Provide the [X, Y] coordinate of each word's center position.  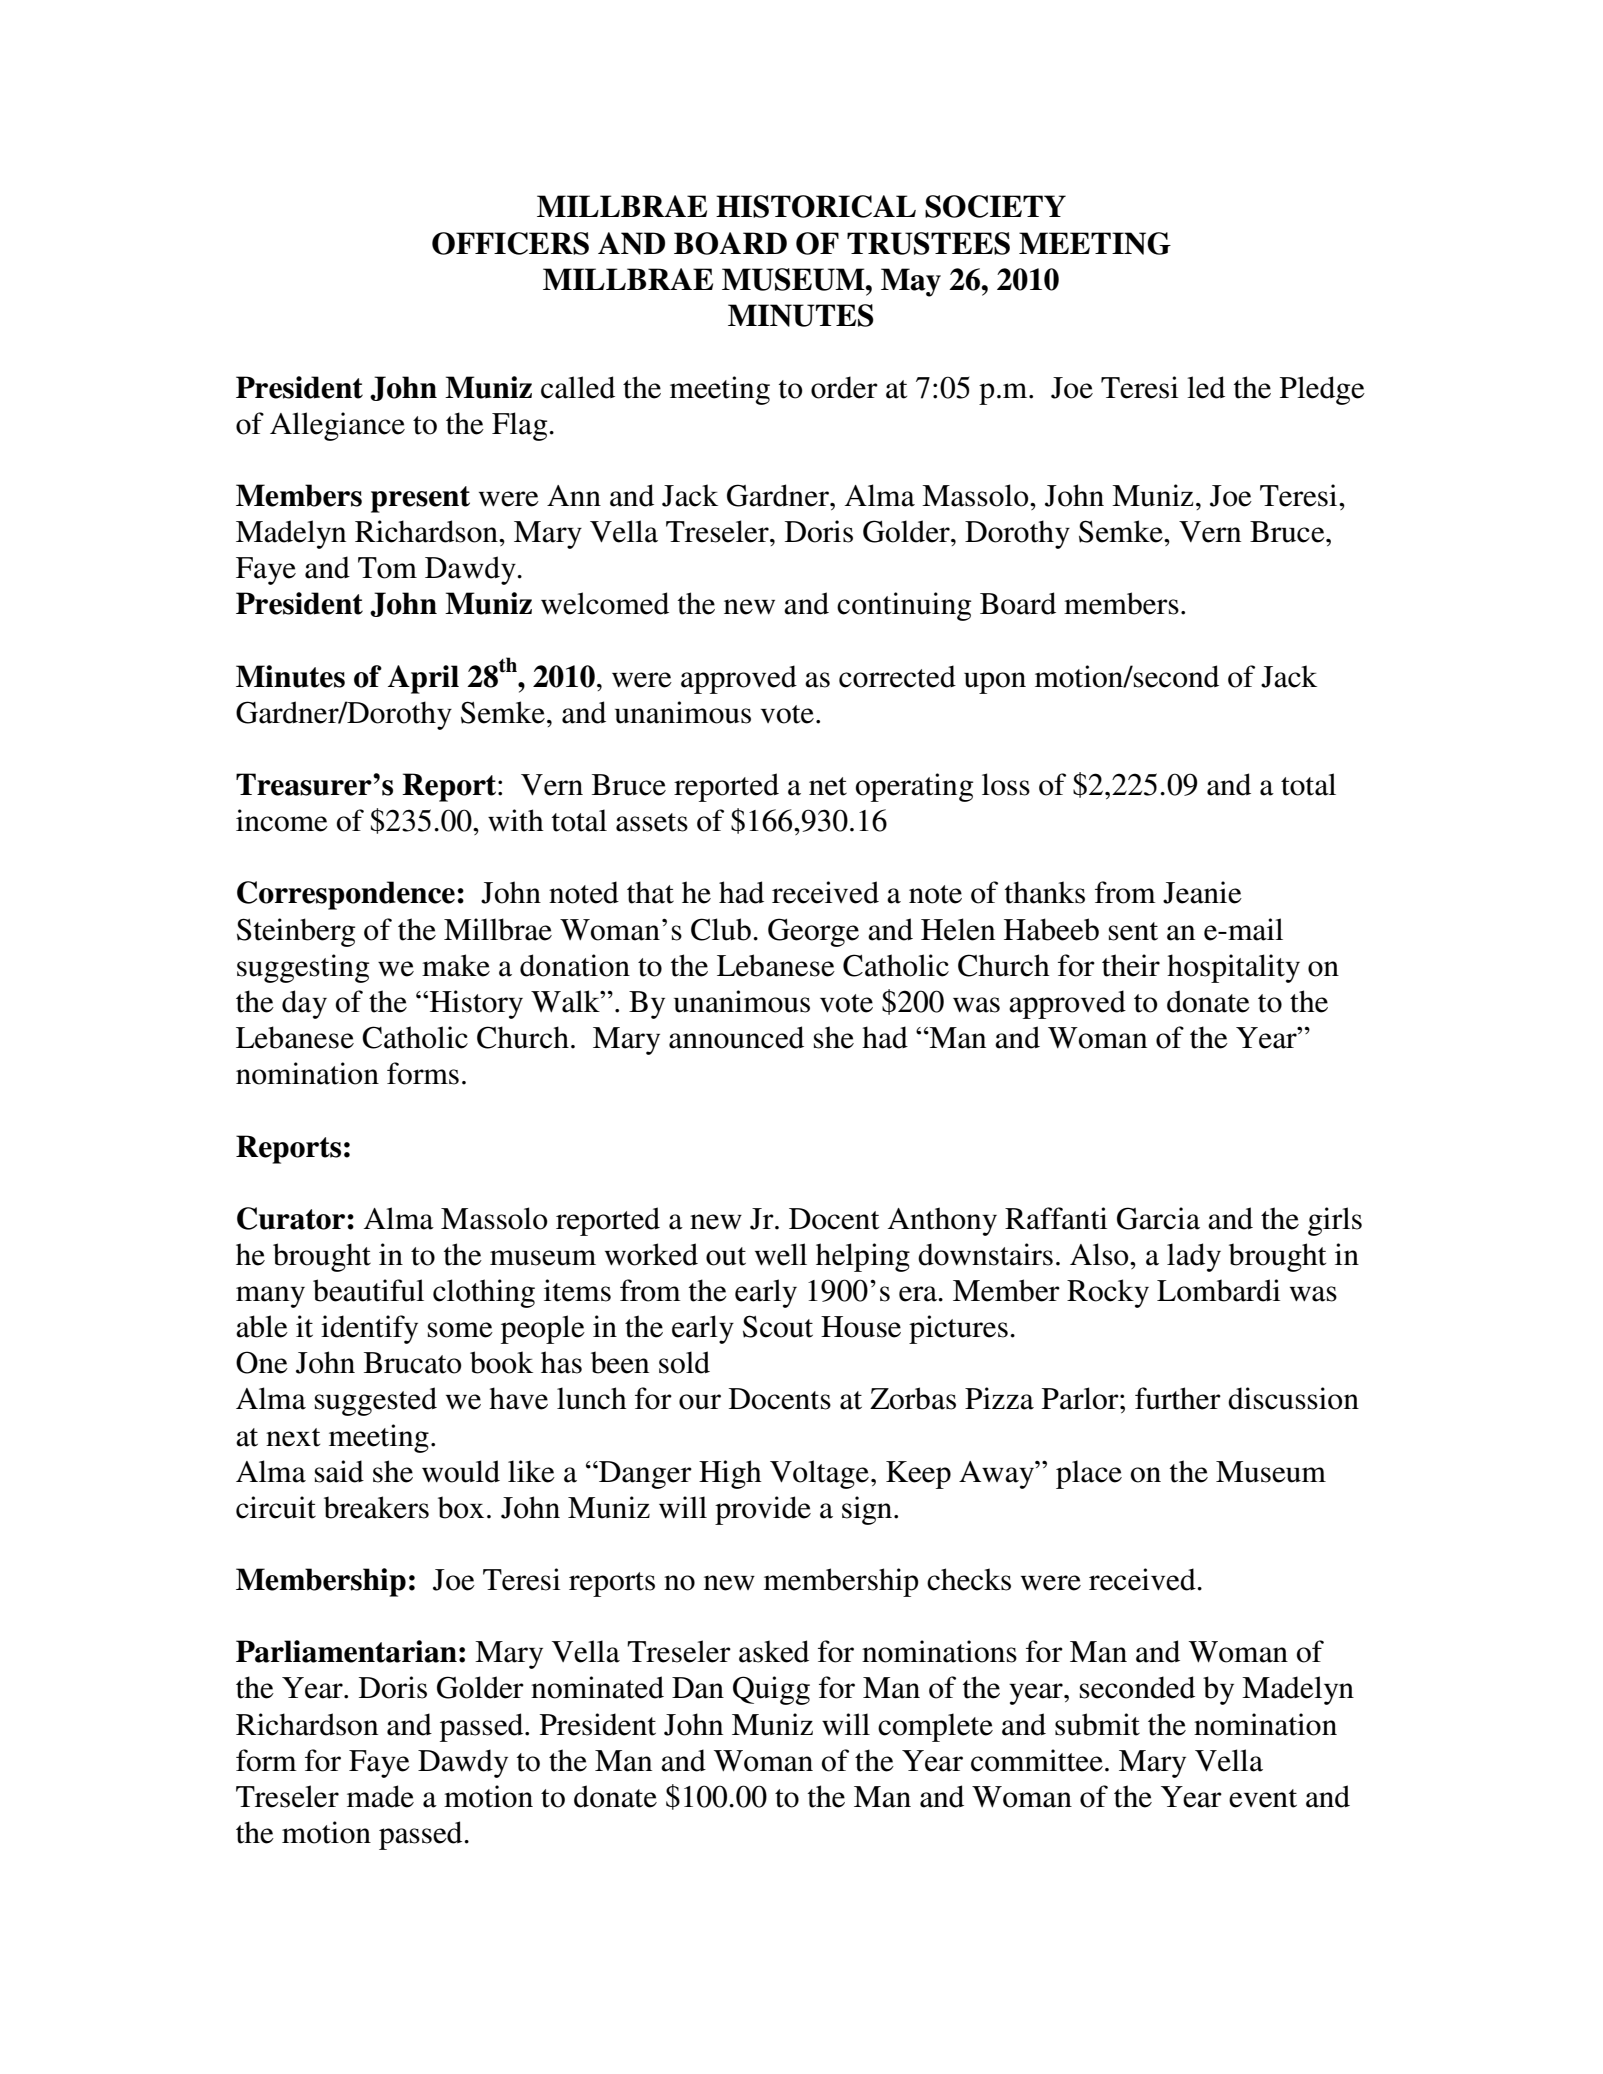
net [828, 786]
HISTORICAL [816, 206]
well [781, 1254]
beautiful [368, 1290]
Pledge [1322, 390]
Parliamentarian [346, 1651]
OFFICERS [510, 243]
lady [1194, 1257]
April [423, 679]
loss [1006, 784]
